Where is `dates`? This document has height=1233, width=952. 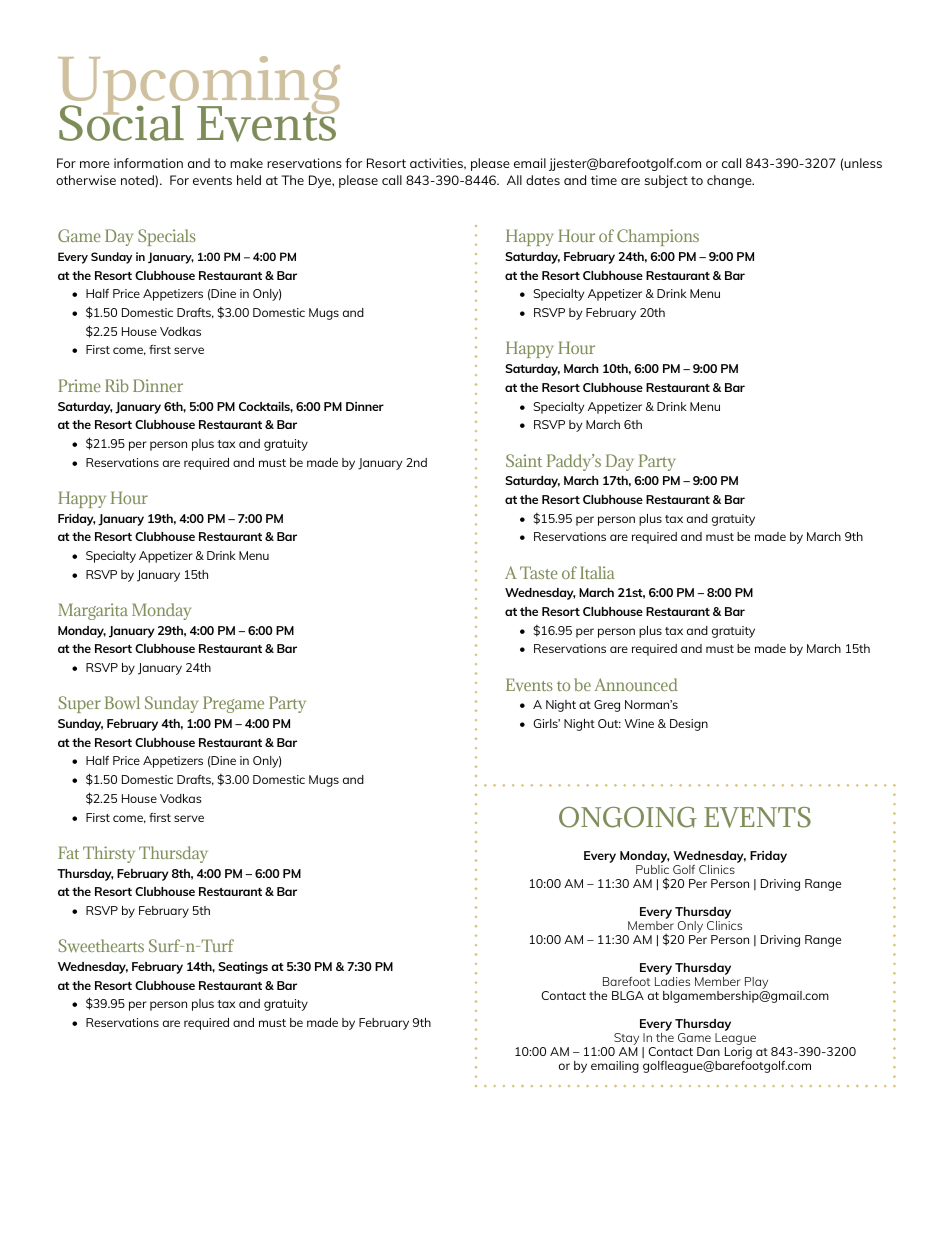
dates is located at coordinates (543, 180).
